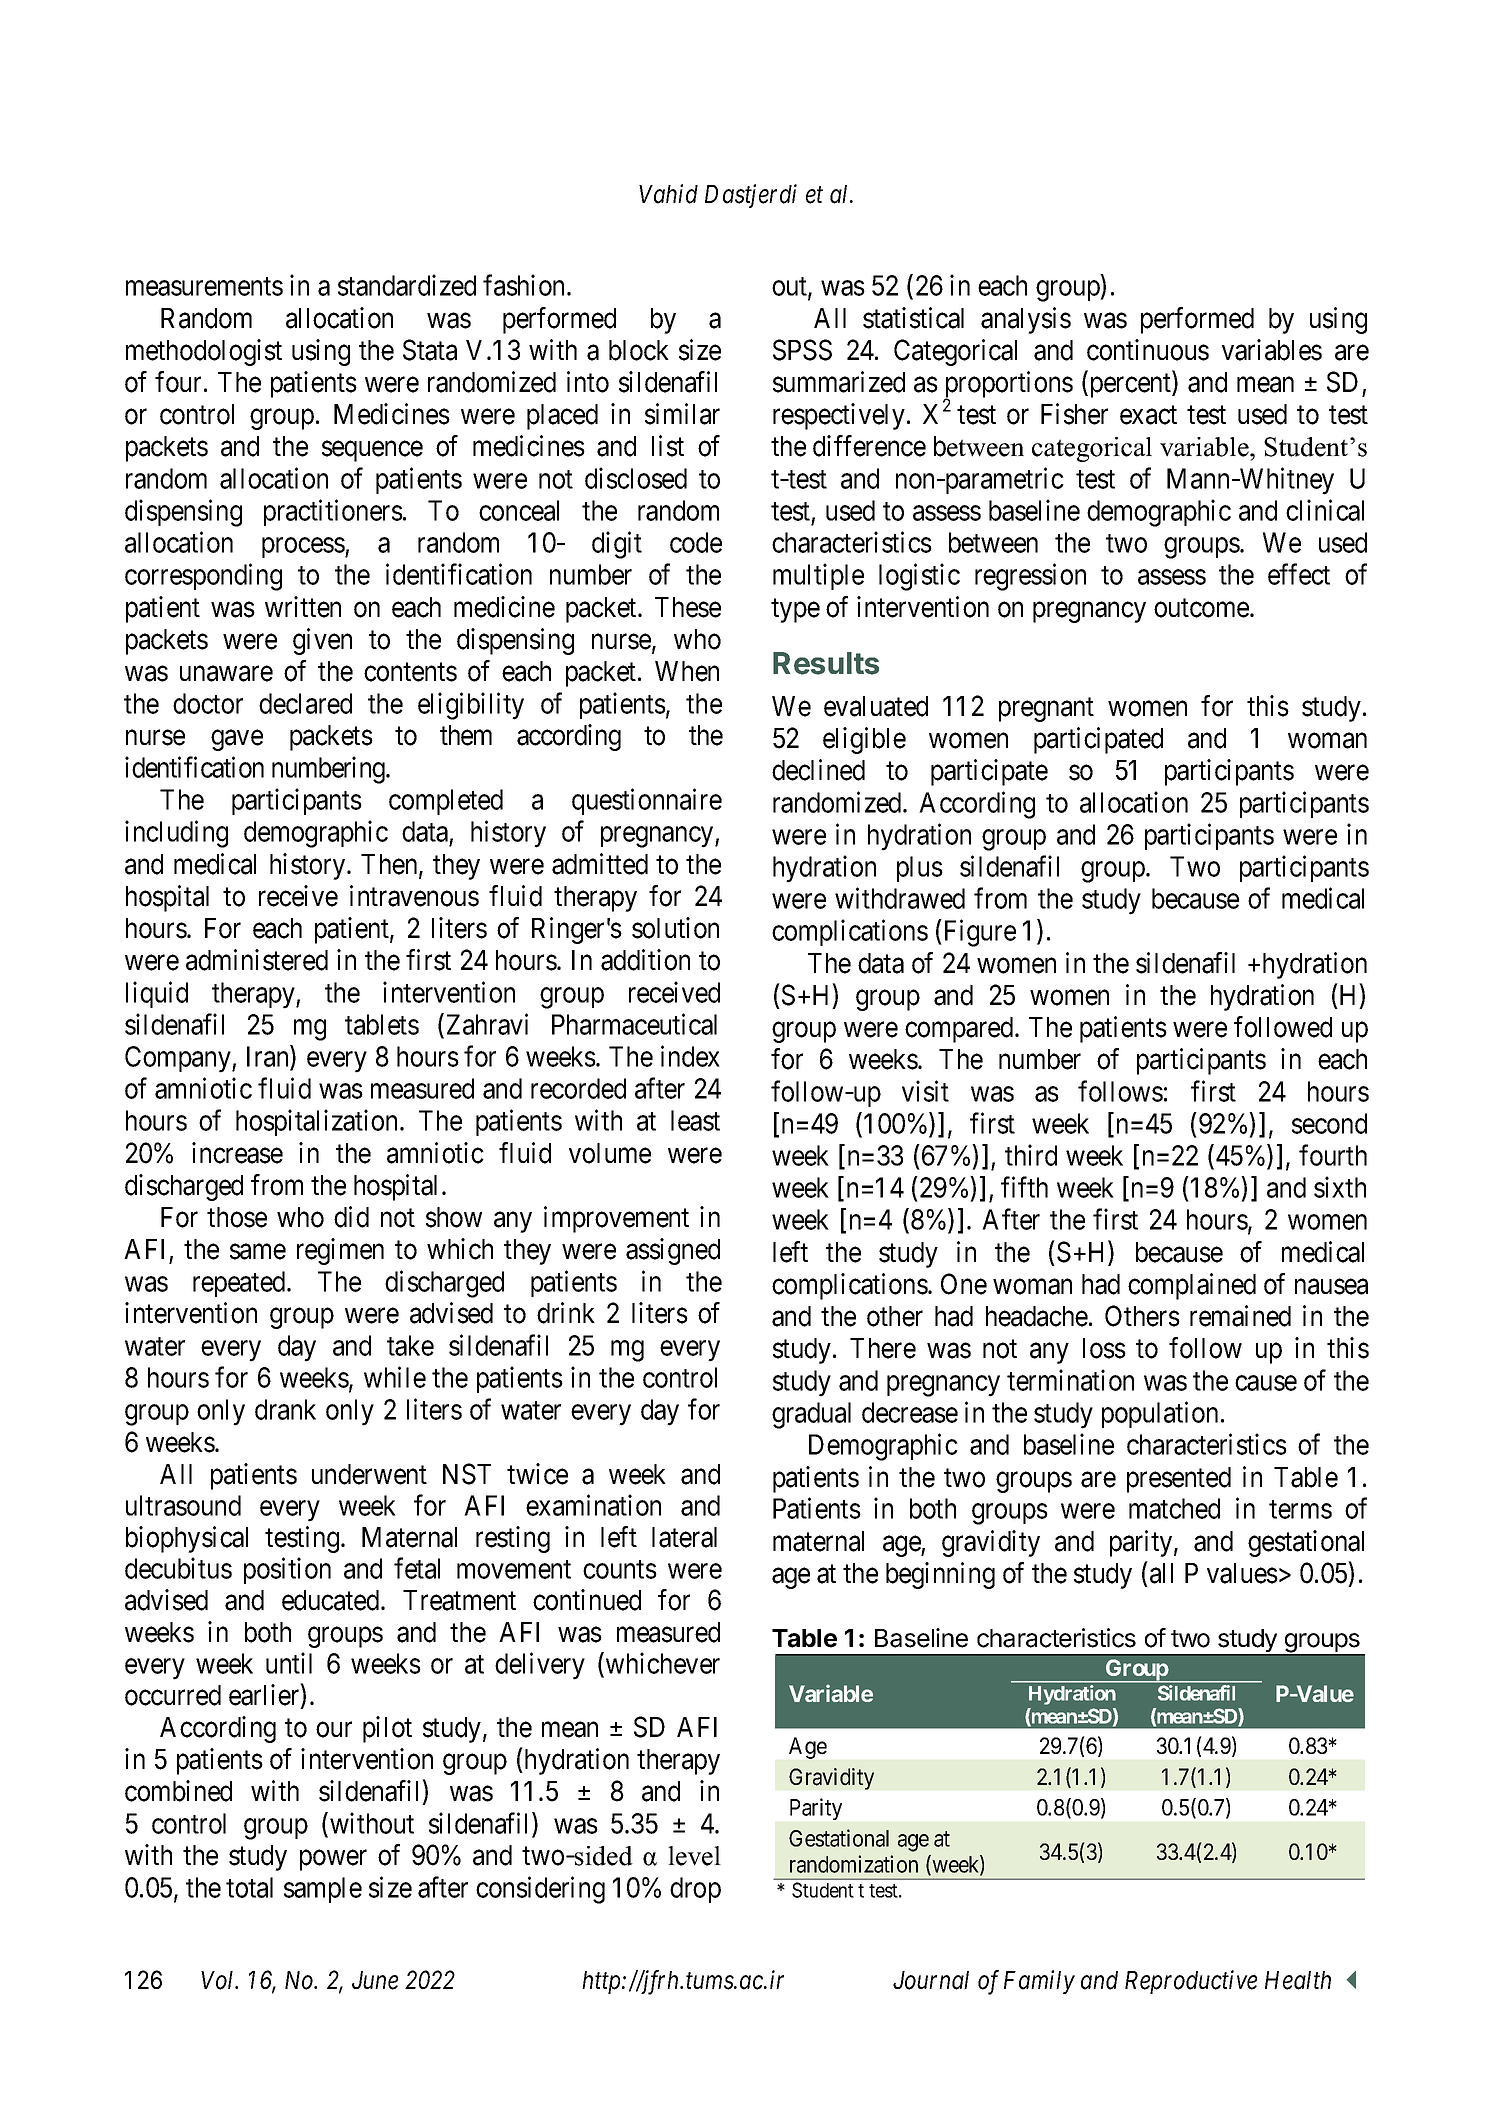 The height and width of the screenshot is (2112, 1493). I want to click on sample, so click(323, 1890).
